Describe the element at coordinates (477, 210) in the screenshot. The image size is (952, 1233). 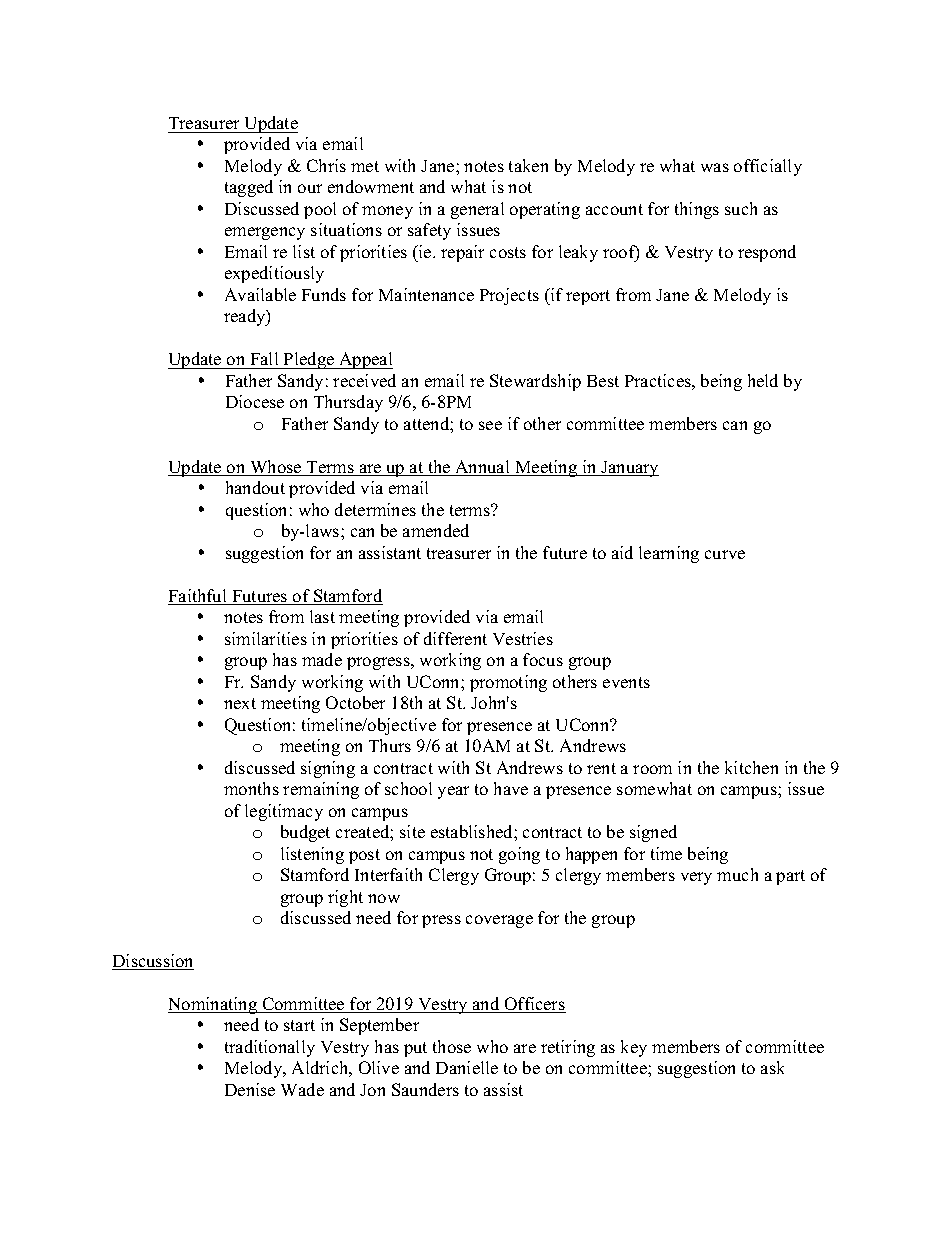
I see `general` at that location.
